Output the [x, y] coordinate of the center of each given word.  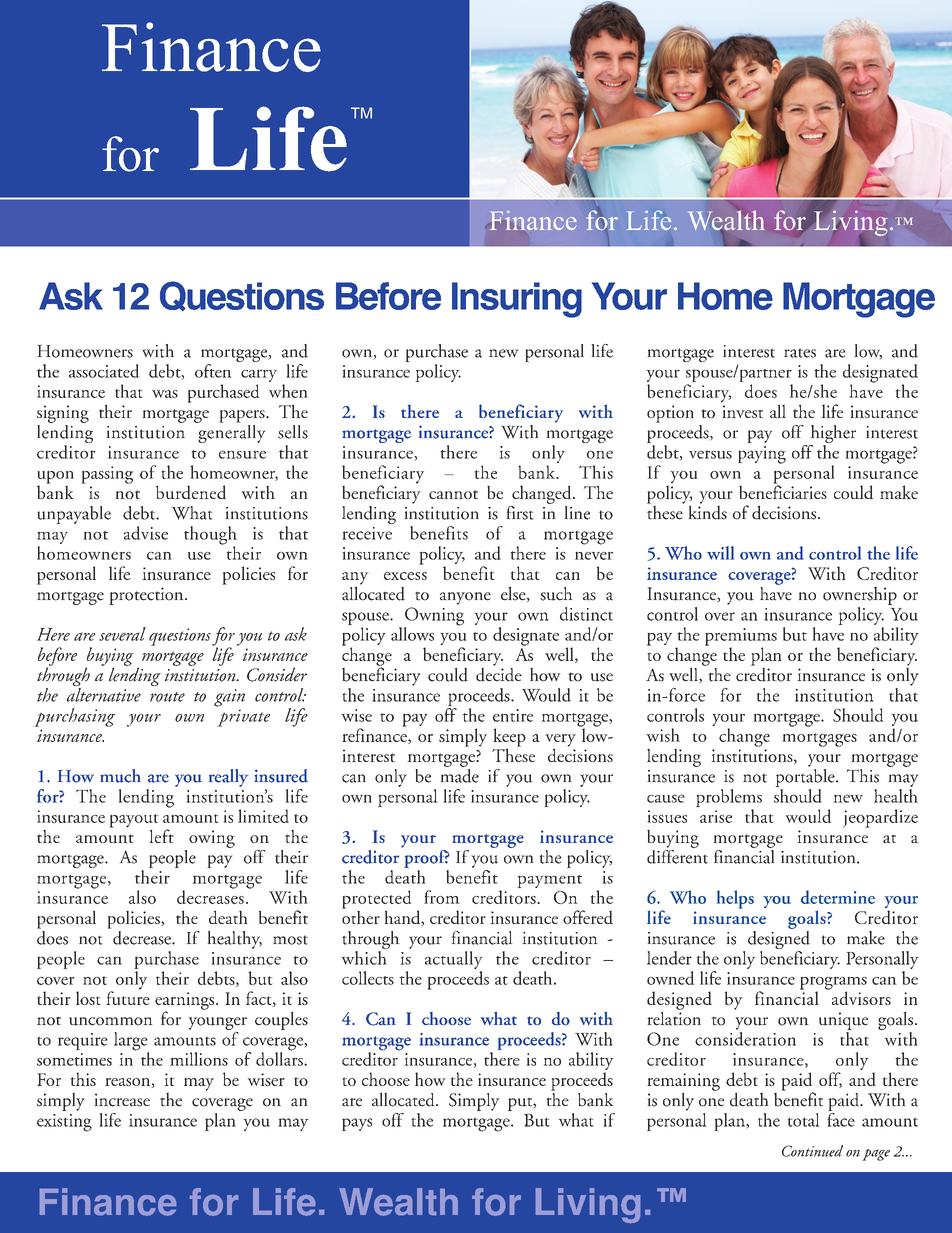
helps [735, 899]
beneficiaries [783, 491]
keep [509, 738]
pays [357, 1124]
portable [806, 776]
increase [122, 1100]
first [520, 513]
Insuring [517, 300]
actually [453, 960]
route [167, 697]
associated [104, 371]
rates [800, 353]
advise [146, 533]
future [128, 997]
